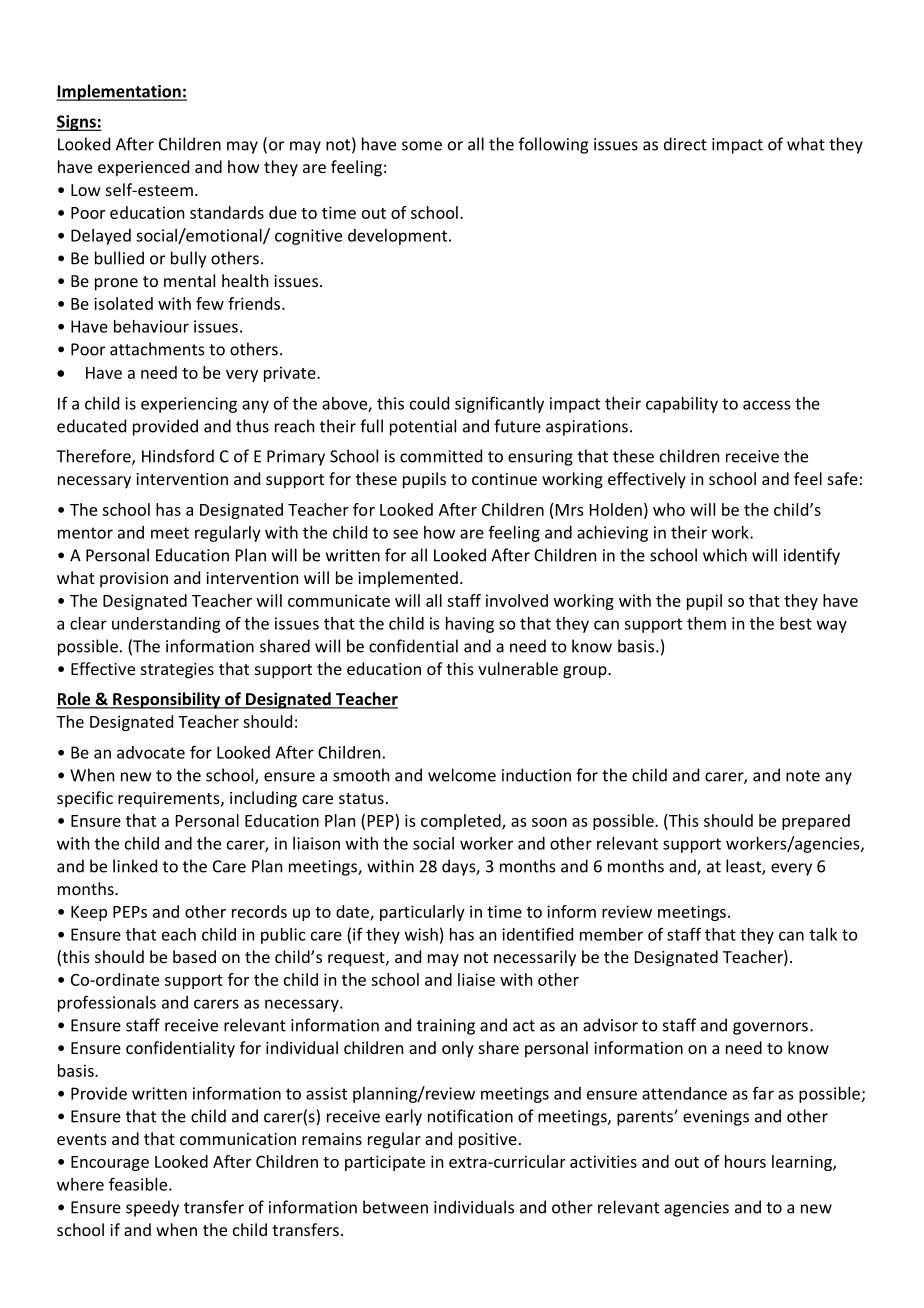 Image resolution: width=924 pixels, height=1308 pixels. I want to click on particularly, so click(422, 913).
